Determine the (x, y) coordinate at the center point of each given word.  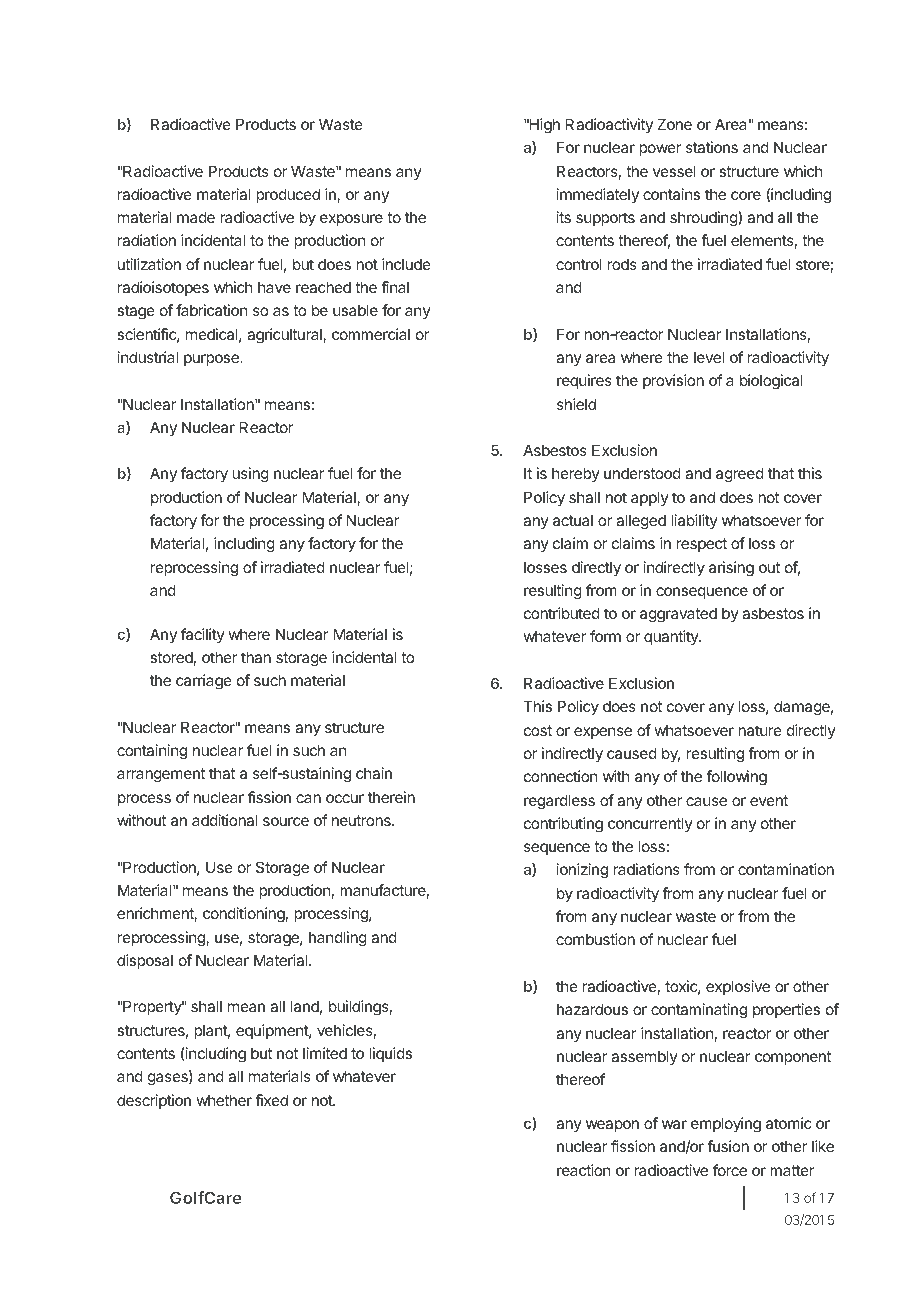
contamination (786, 869)
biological (771, 382)
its (564, 217)
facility (203, 635)
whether (224, 1100)
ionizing (582, 871)
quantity (672, 637)
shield (576, 404)
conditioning (244, 915)
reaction (583, 1170)
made (196, 217)
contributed (562, 613)
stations (712, 147)
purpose (212, 360)
